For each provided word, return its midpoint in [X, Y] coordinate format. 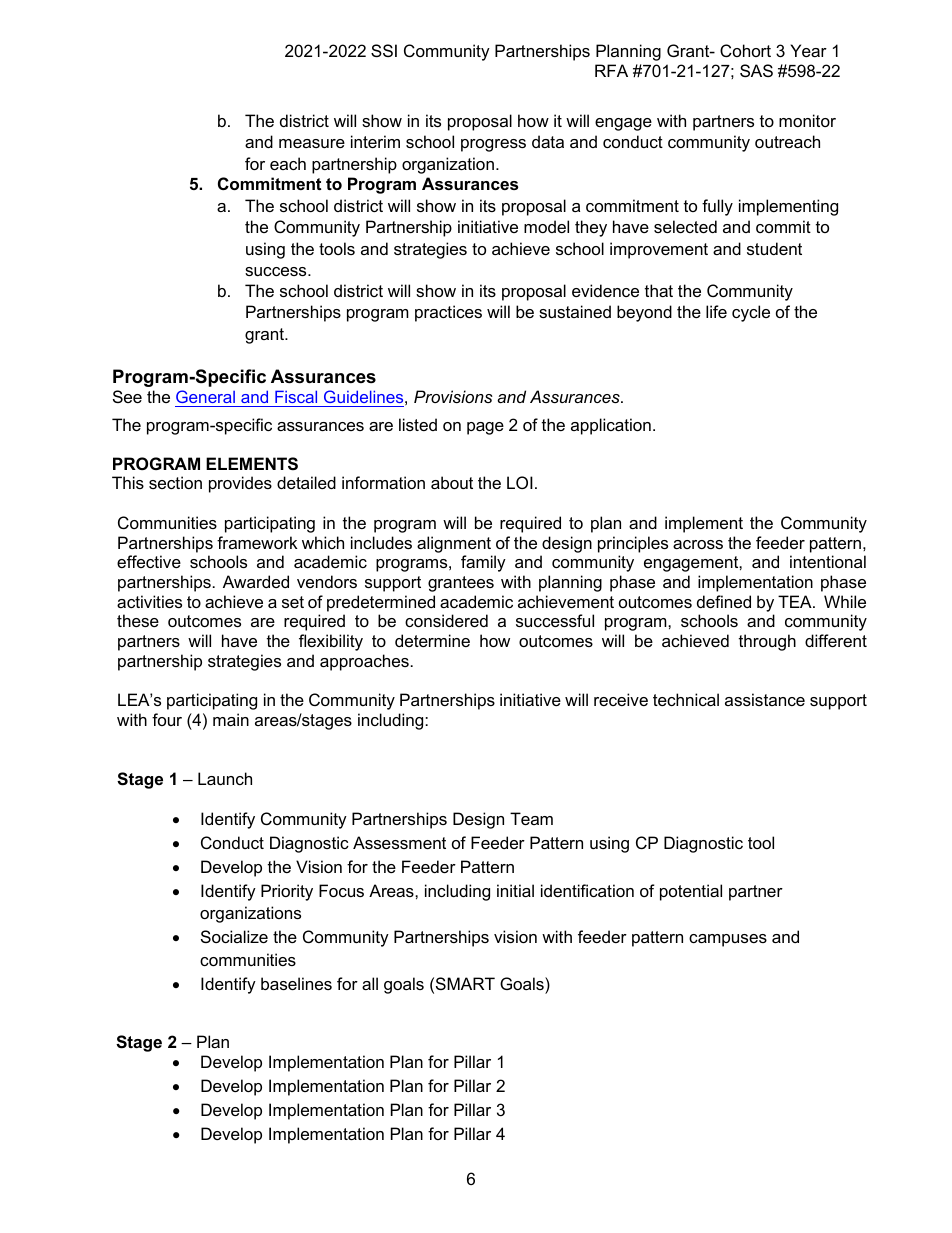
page [485, 428]
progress [493, 145]
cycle [751, 313]
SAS [756, 70]
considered [446, 620]
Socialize [234, 936]
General [206, 398]
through [767, 642]
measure [312, 143]
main [231, 719]
